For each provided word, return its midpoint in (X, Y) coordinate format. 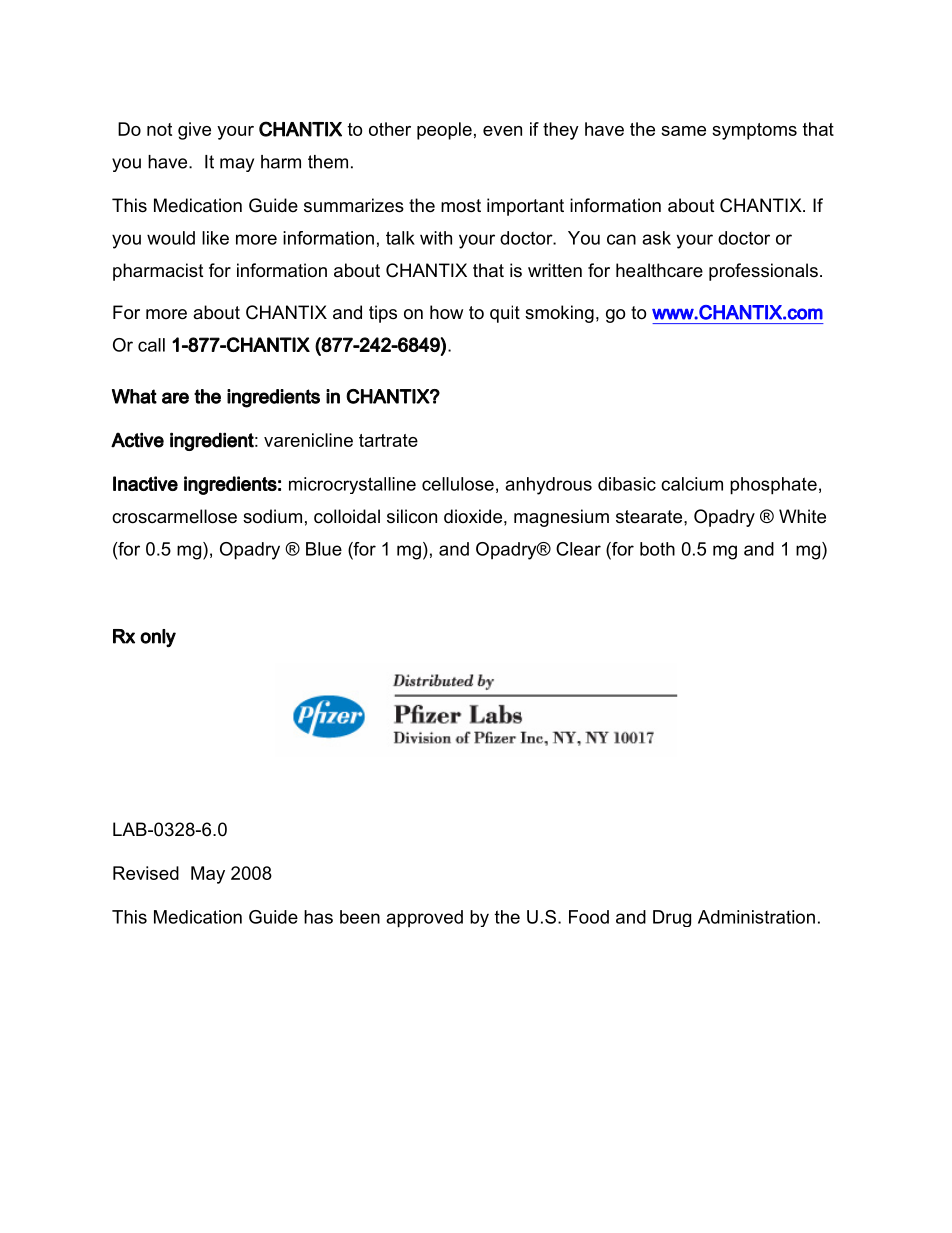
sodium (272, 516)
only (158, 638)
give (194, 131)
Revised (146, 873)
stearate (650, 517)
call (151, 345)
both (657, 549)
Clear (578, 549)
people (444, 131)
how (446, 312)
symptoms (754, 131)
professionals (763, 272)
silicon (412, 516)
